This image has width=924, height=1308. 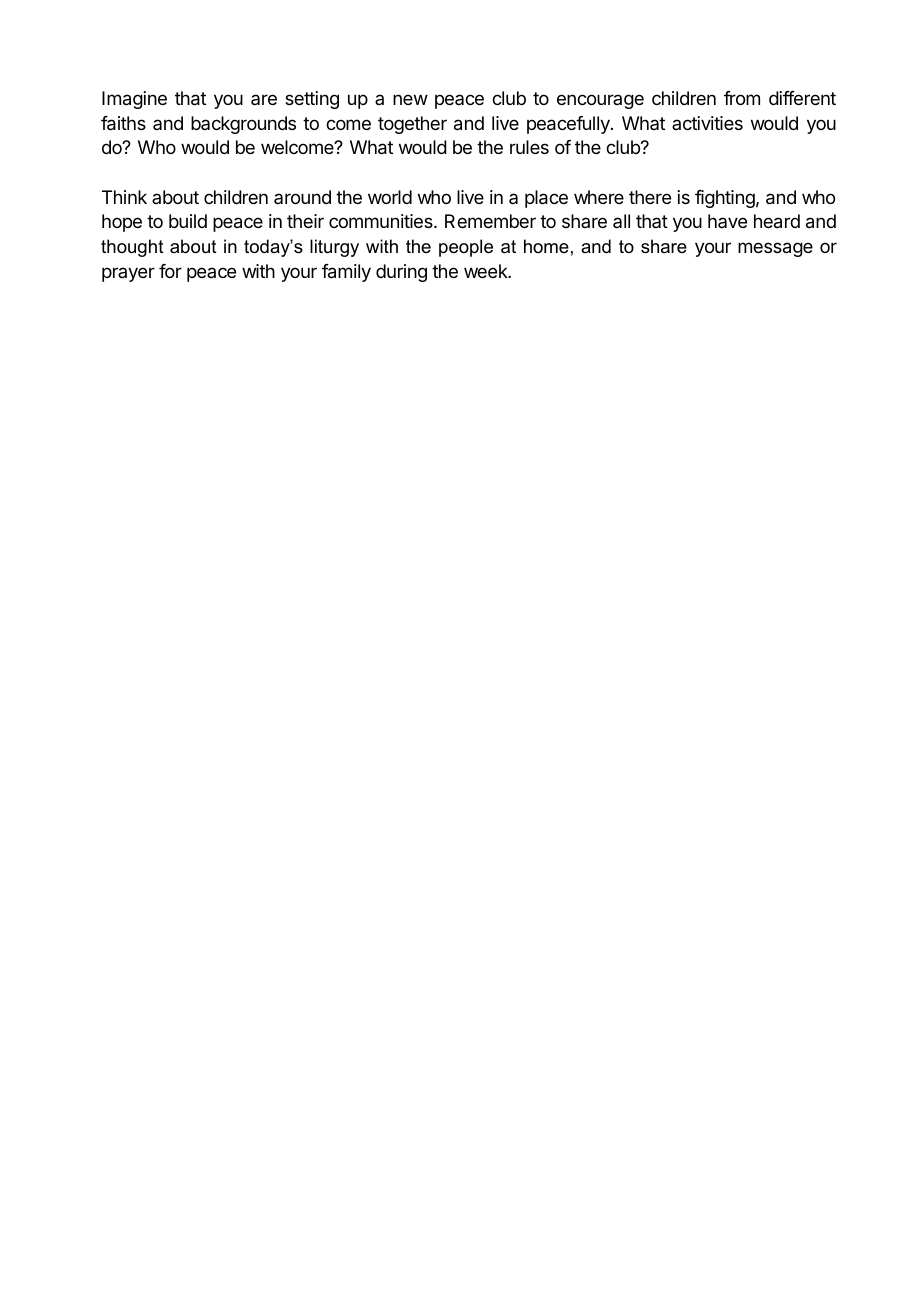 I want to click on message, so click(x=775, y=249).
